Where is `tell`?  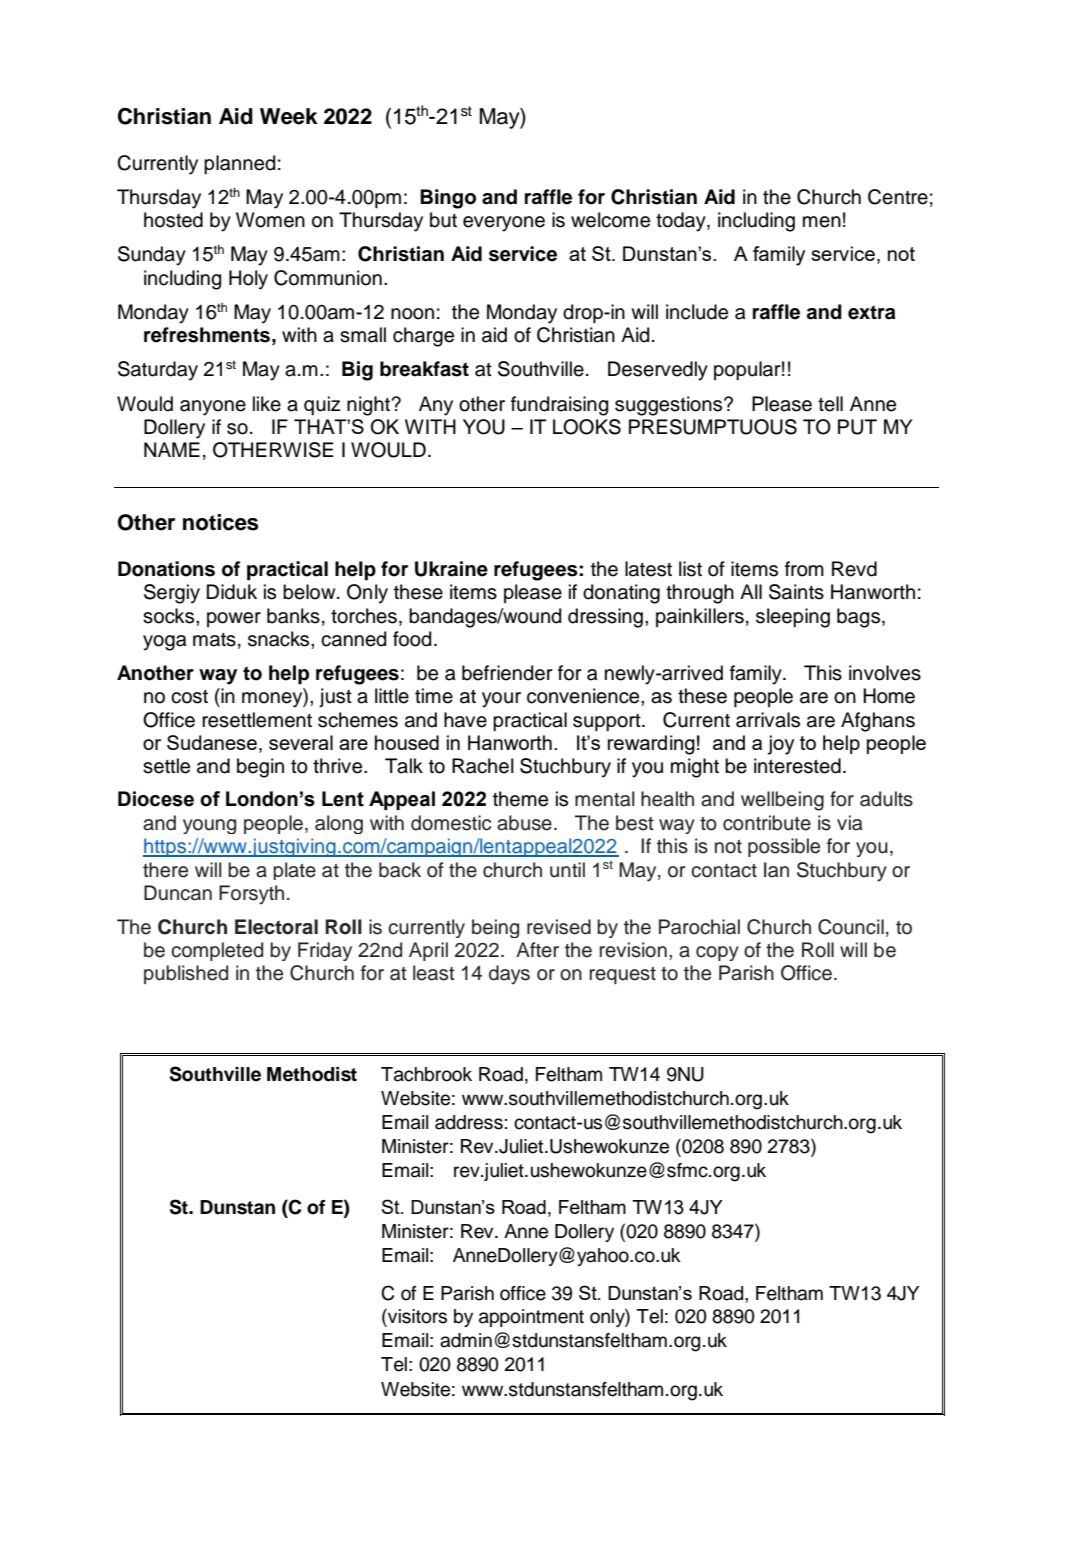 tell is located at coordinates (830, 404).
